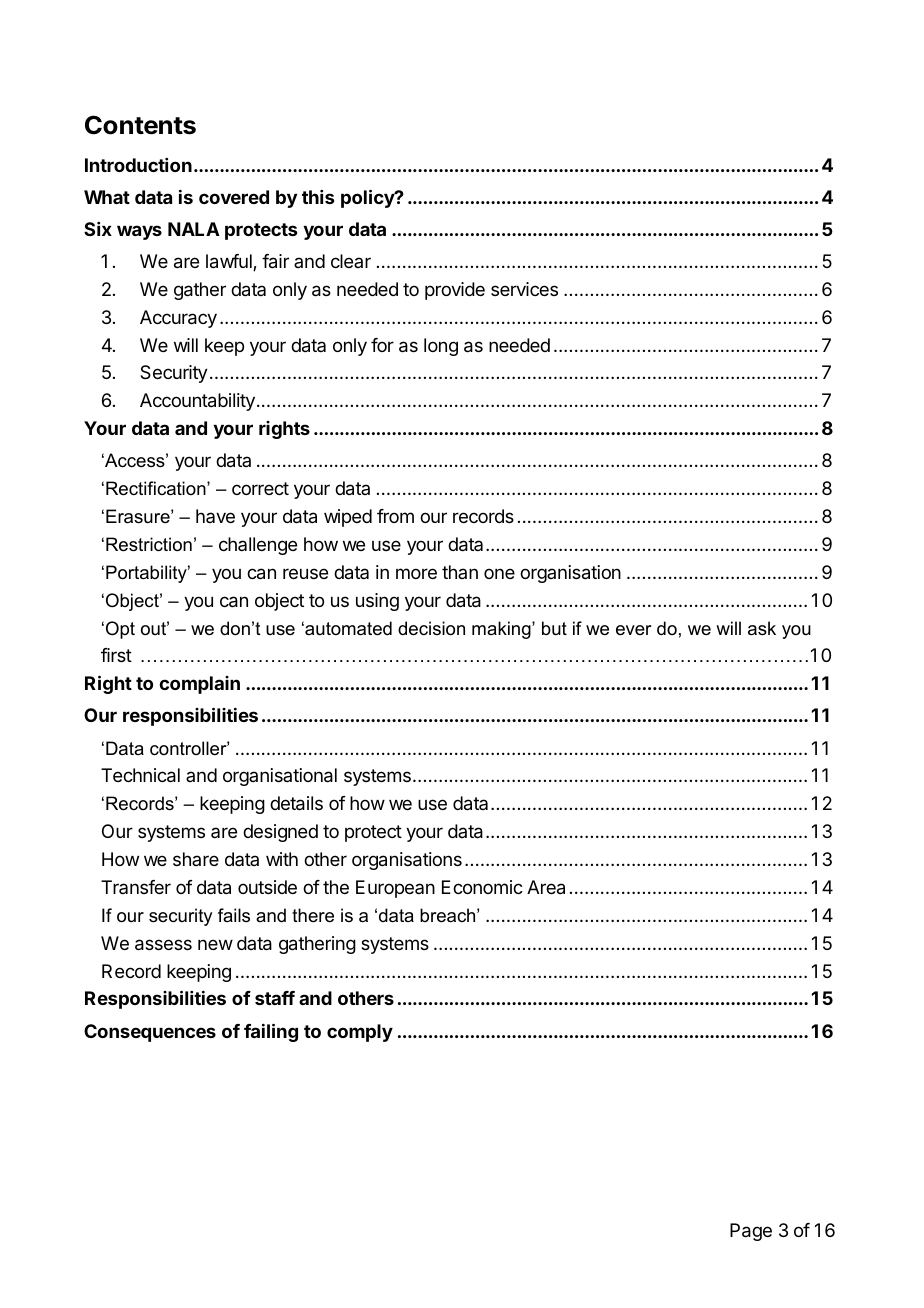 The image size is (924, 1308). Describe the element at coordinates (318, 197) in the screenshot. I see `this` at that location.
